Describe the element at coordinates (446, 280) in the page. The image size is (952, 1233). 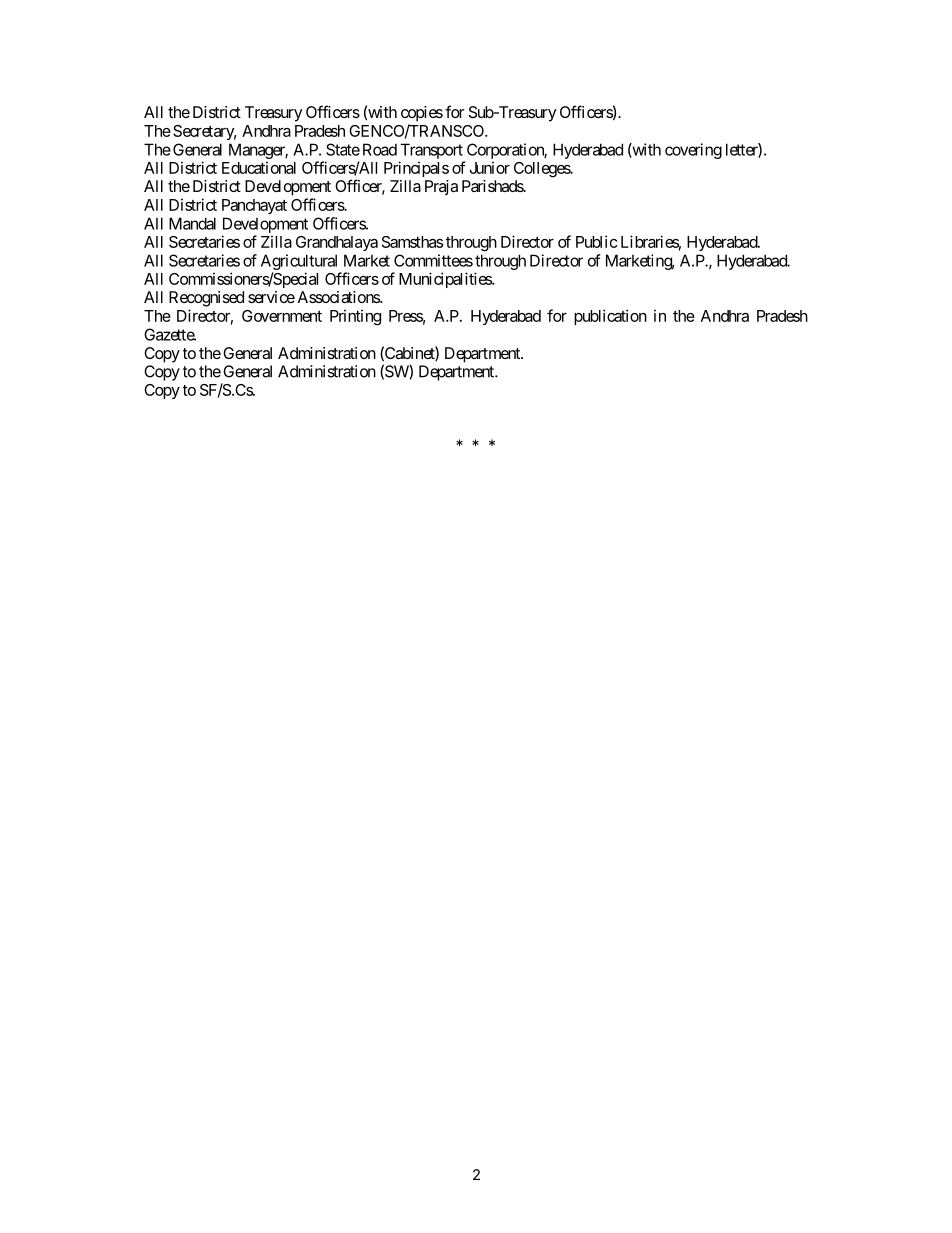
I see `Municipalities` at that location.
